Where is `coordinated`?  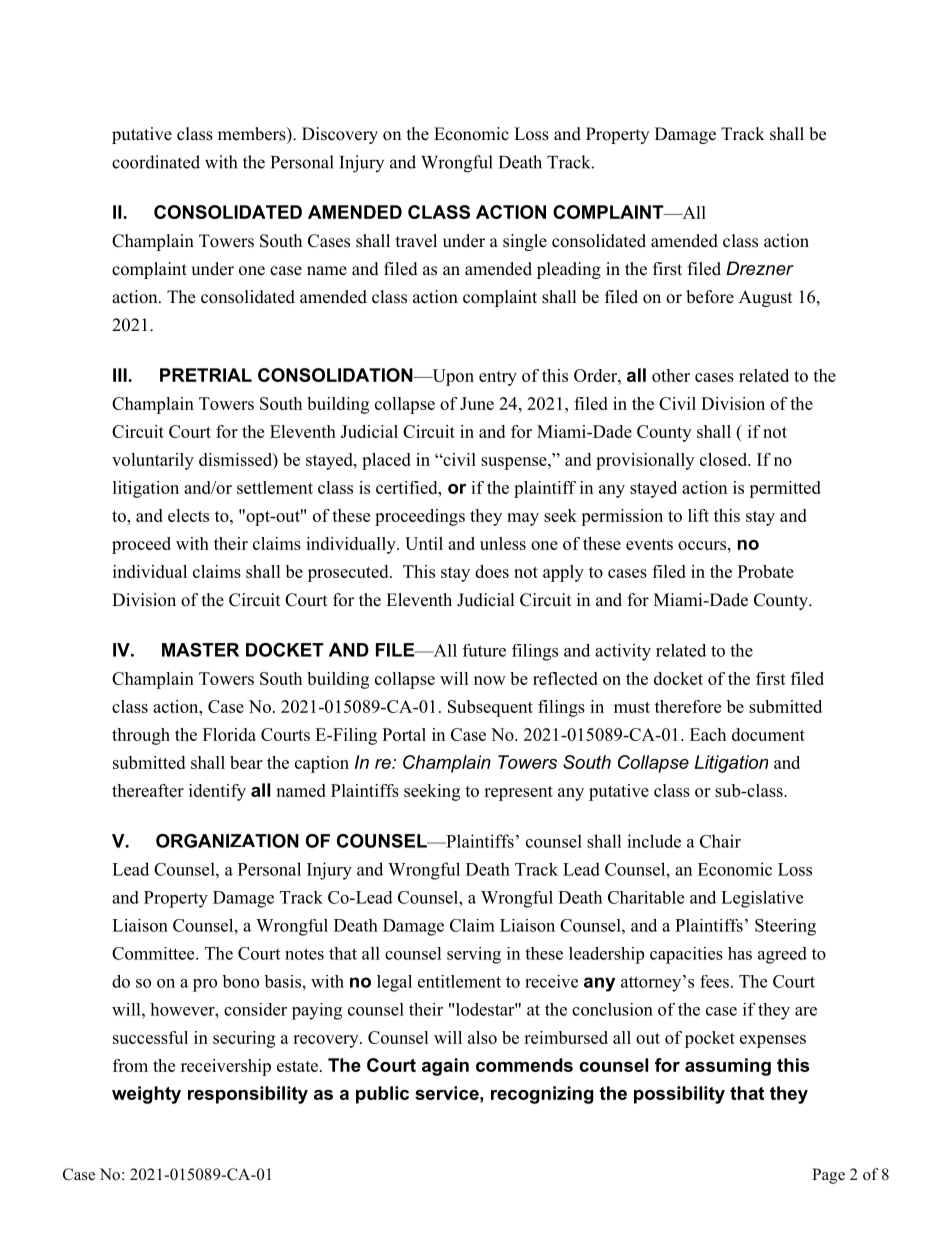 coordinated is located at coordinates (156, 162).
